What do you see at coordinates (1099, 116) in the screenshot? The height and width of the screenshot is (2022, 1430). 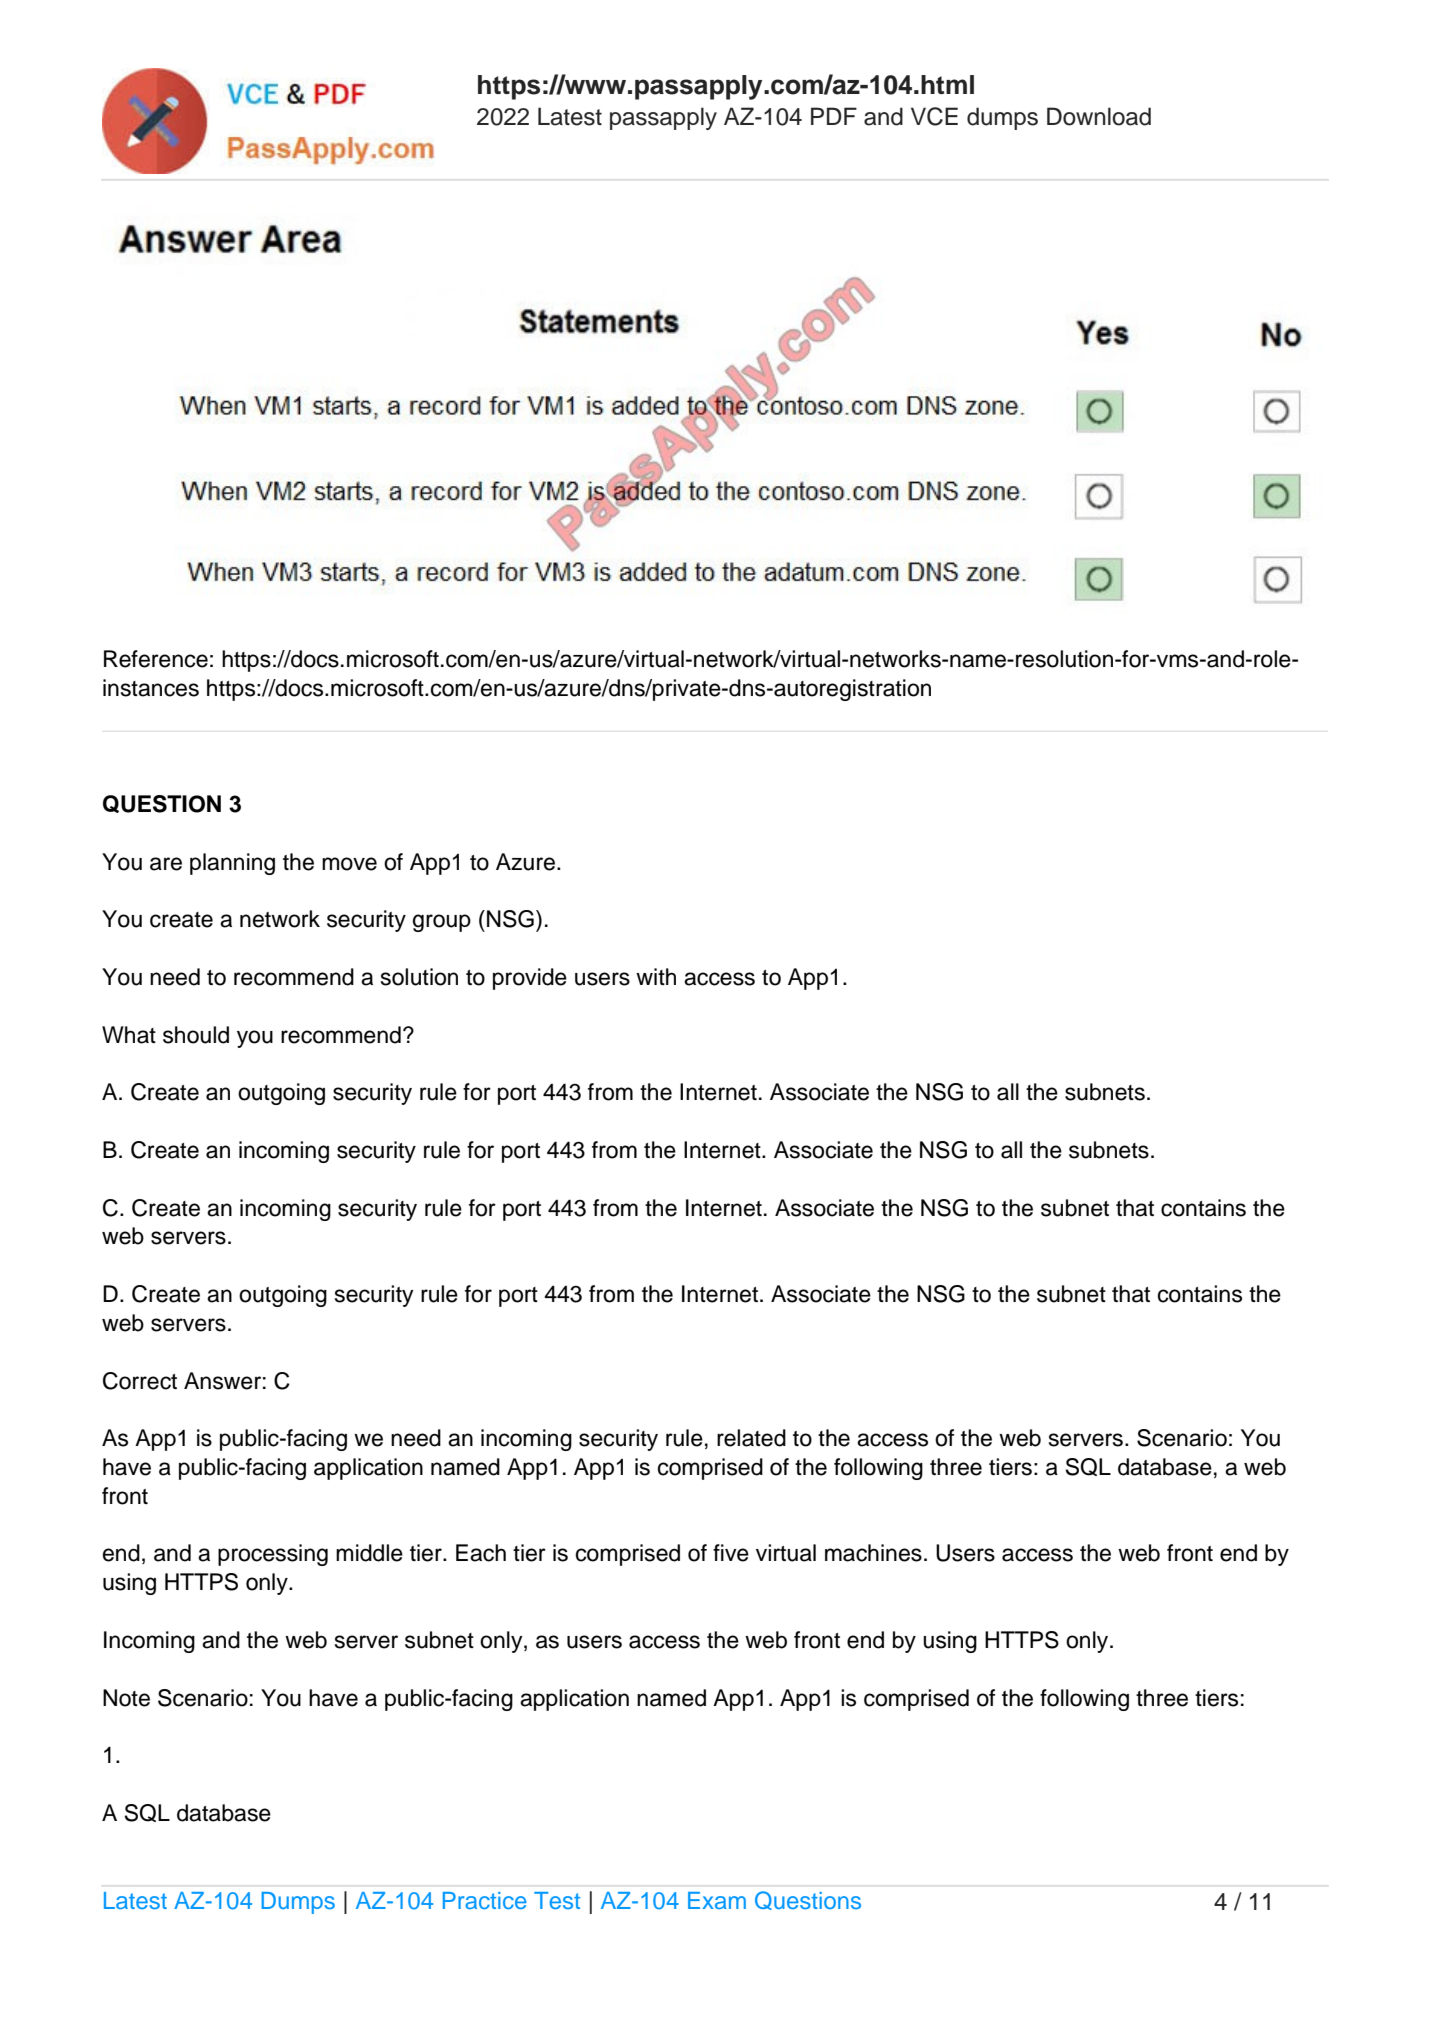 I see `Download` at bounding box center [1099, 116].
